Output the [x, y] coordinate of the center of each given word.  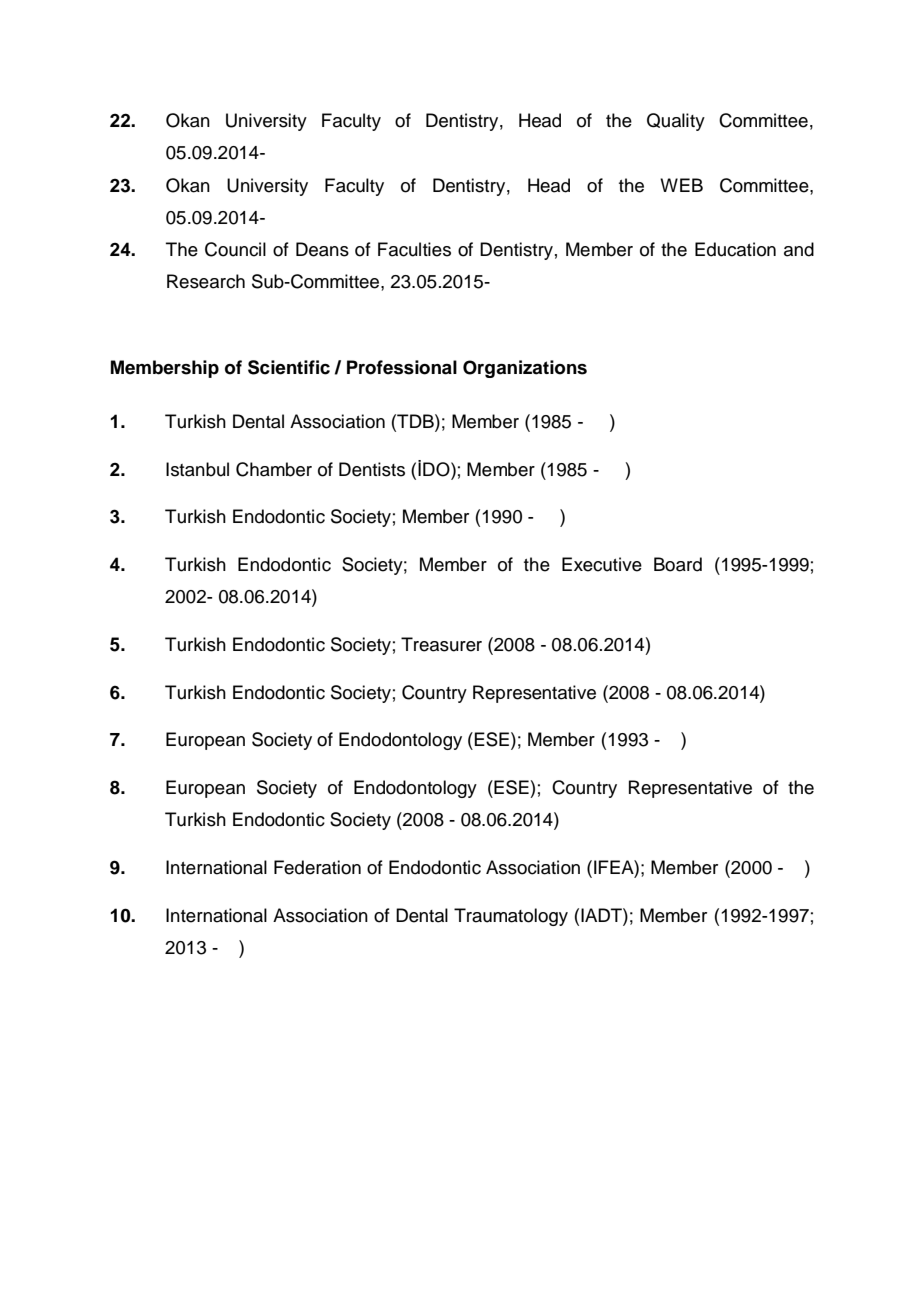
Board [678, 564]
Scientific [289, 367]
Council [235, 249]
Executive [602, 564]
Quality [676, 122]
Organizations [525, 369]
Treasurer [441, 644]
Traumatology [511, 917]
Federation [317, 867]
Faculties [414, 249]
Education [735, 249]
